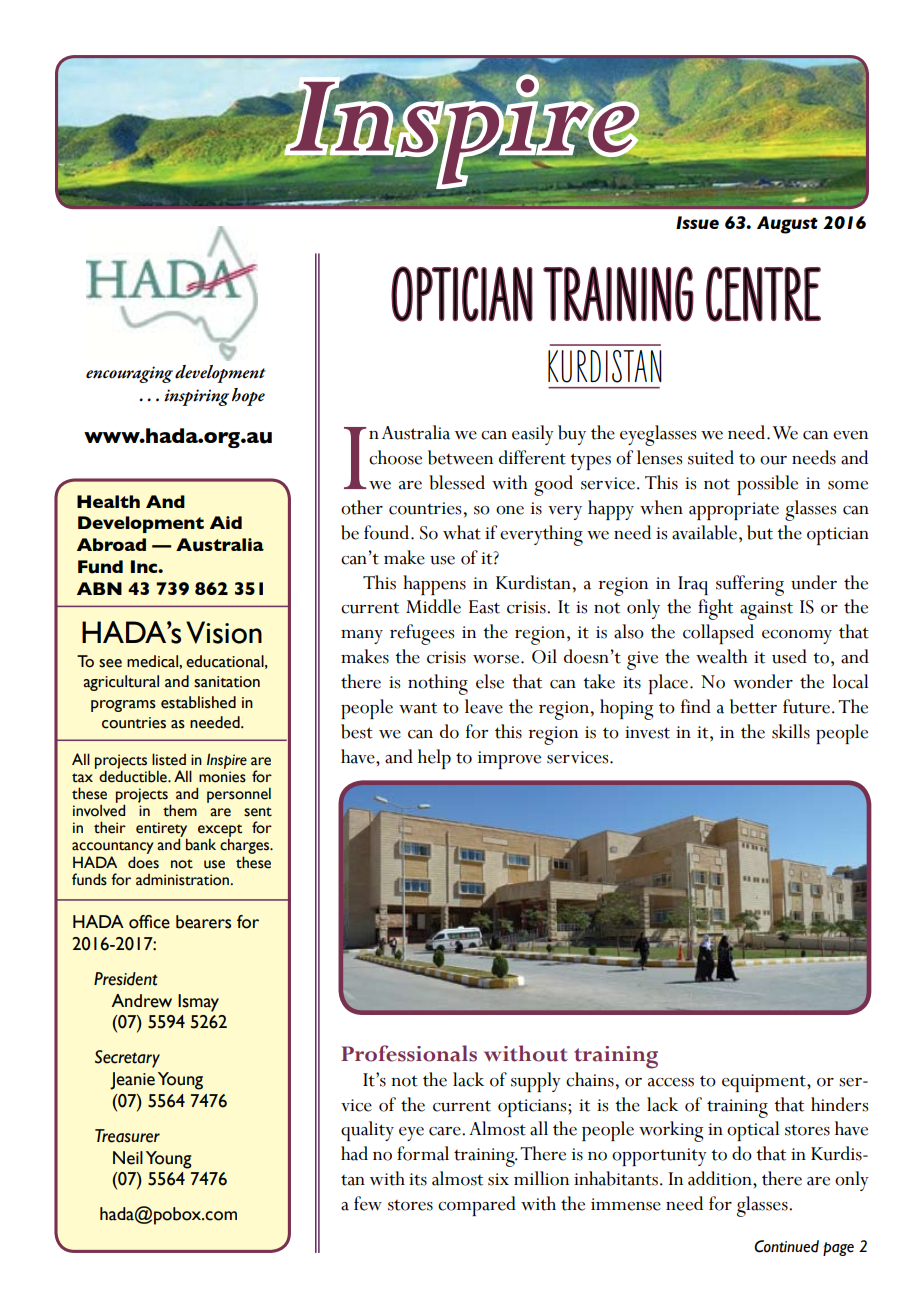 The image size is (924, 1308). I want to click on skills, so click(791, 731).
